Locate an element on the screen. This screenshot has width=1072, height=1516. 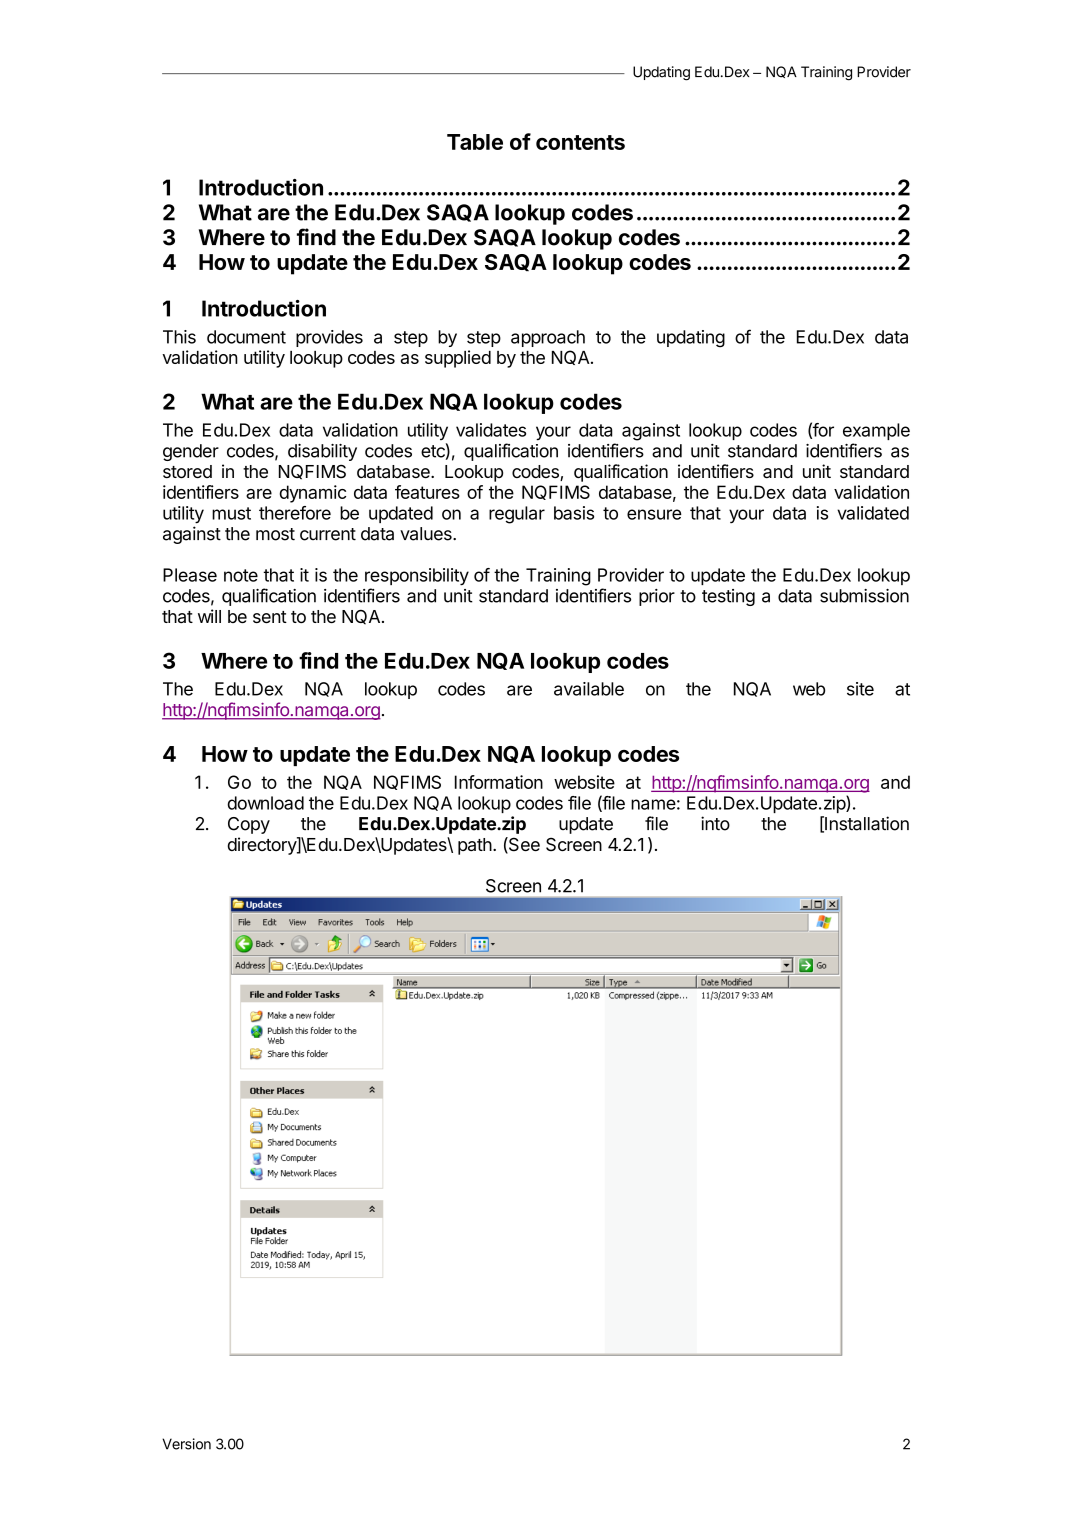
available is located at coordinates (589, 689).
